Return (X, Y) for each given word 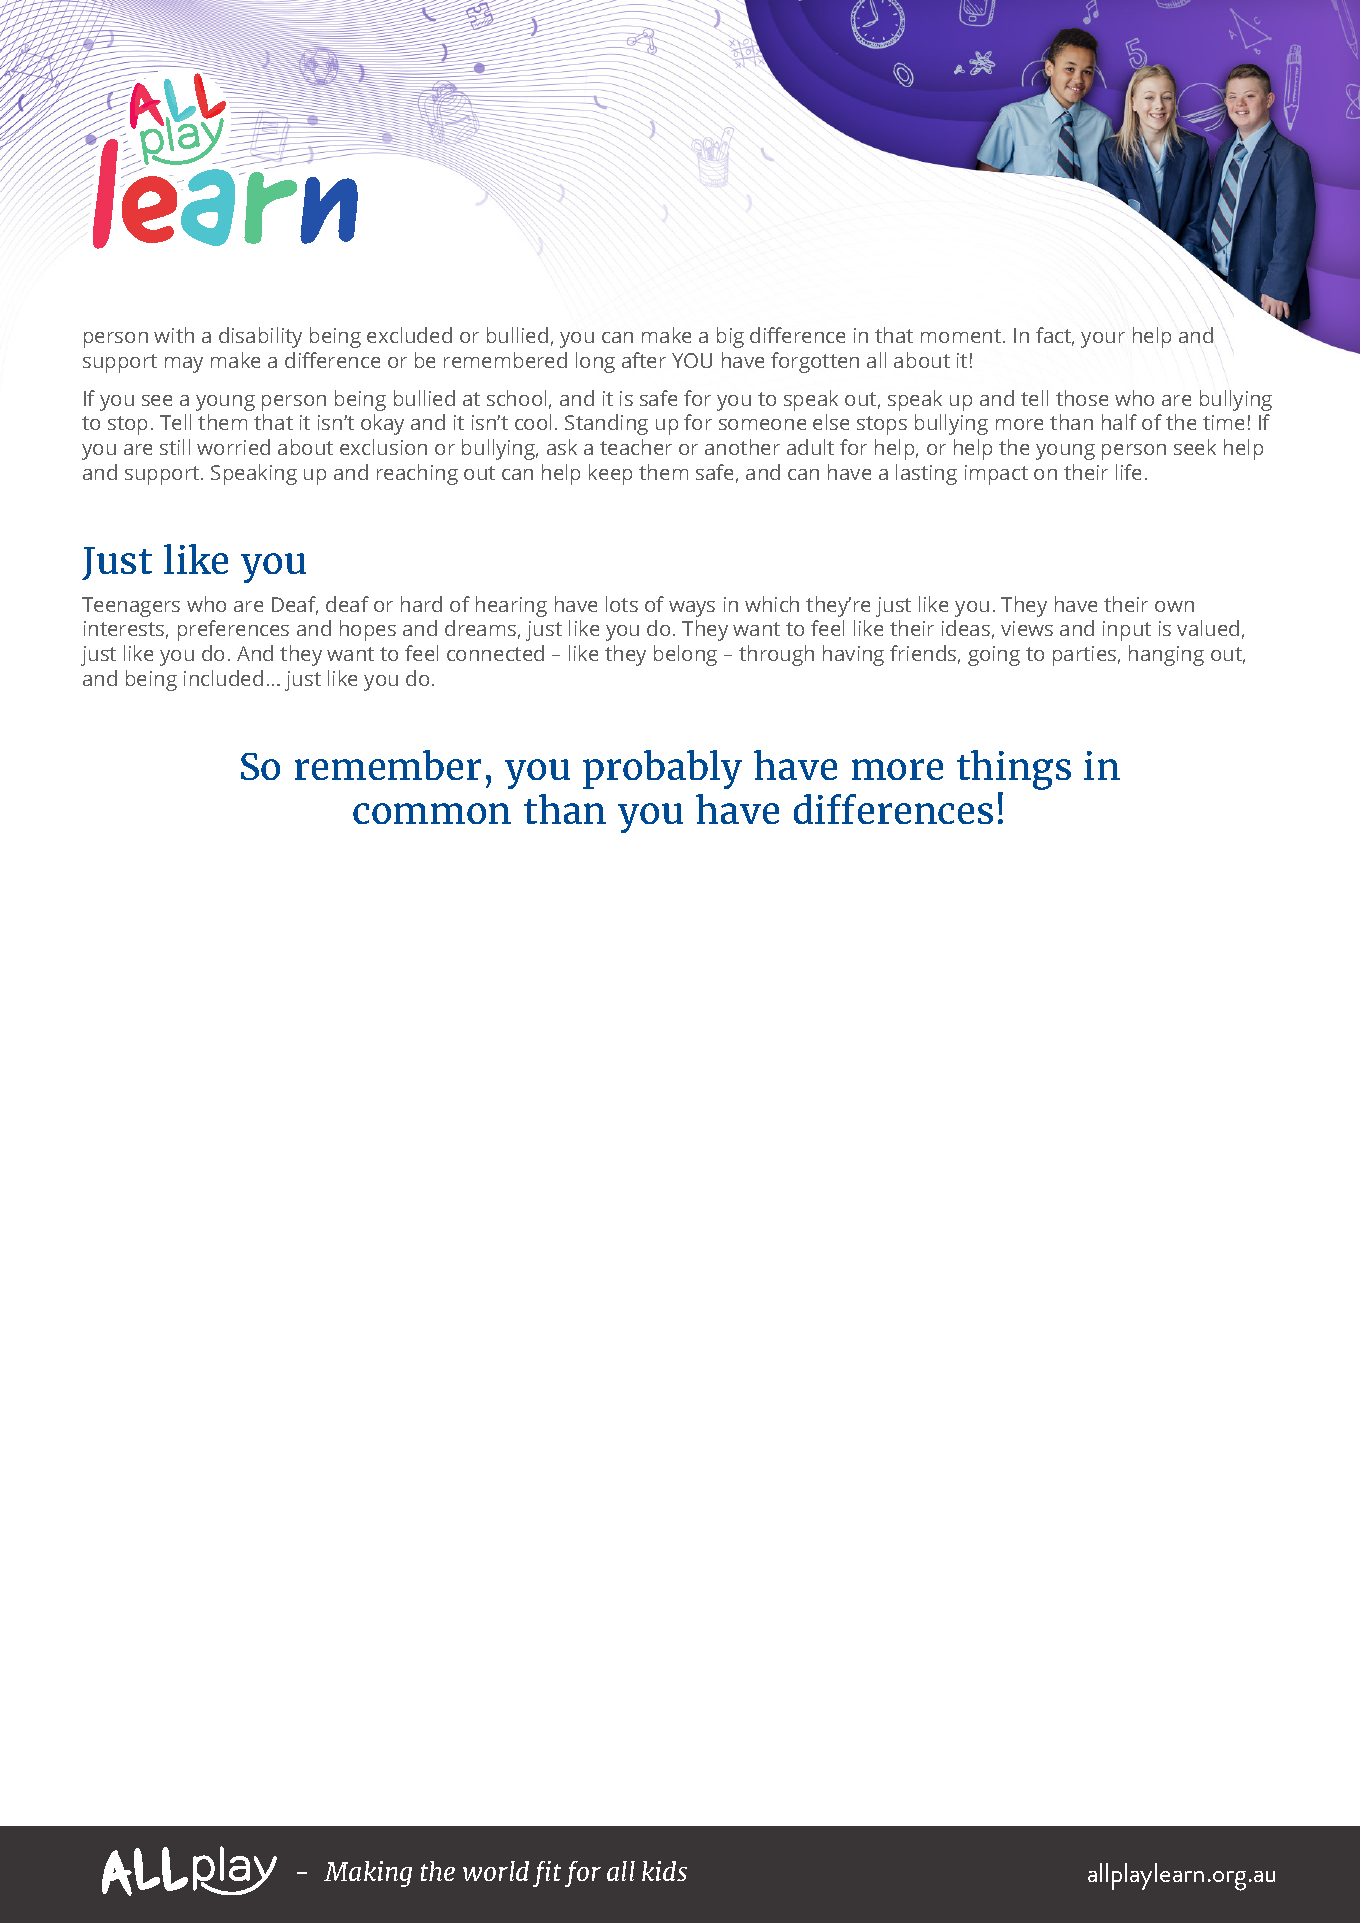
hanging (1166, 655)
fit (547, 1874)
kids (664, 1871)
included (223, 678)
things (1014, 771)
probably (662, 769)
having (853, 655)
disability (260, 337)
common (432, 813)
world (496, 1871)
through (776, 655)
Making (368, 1874)
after (644, 360)
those (1082, 398)
